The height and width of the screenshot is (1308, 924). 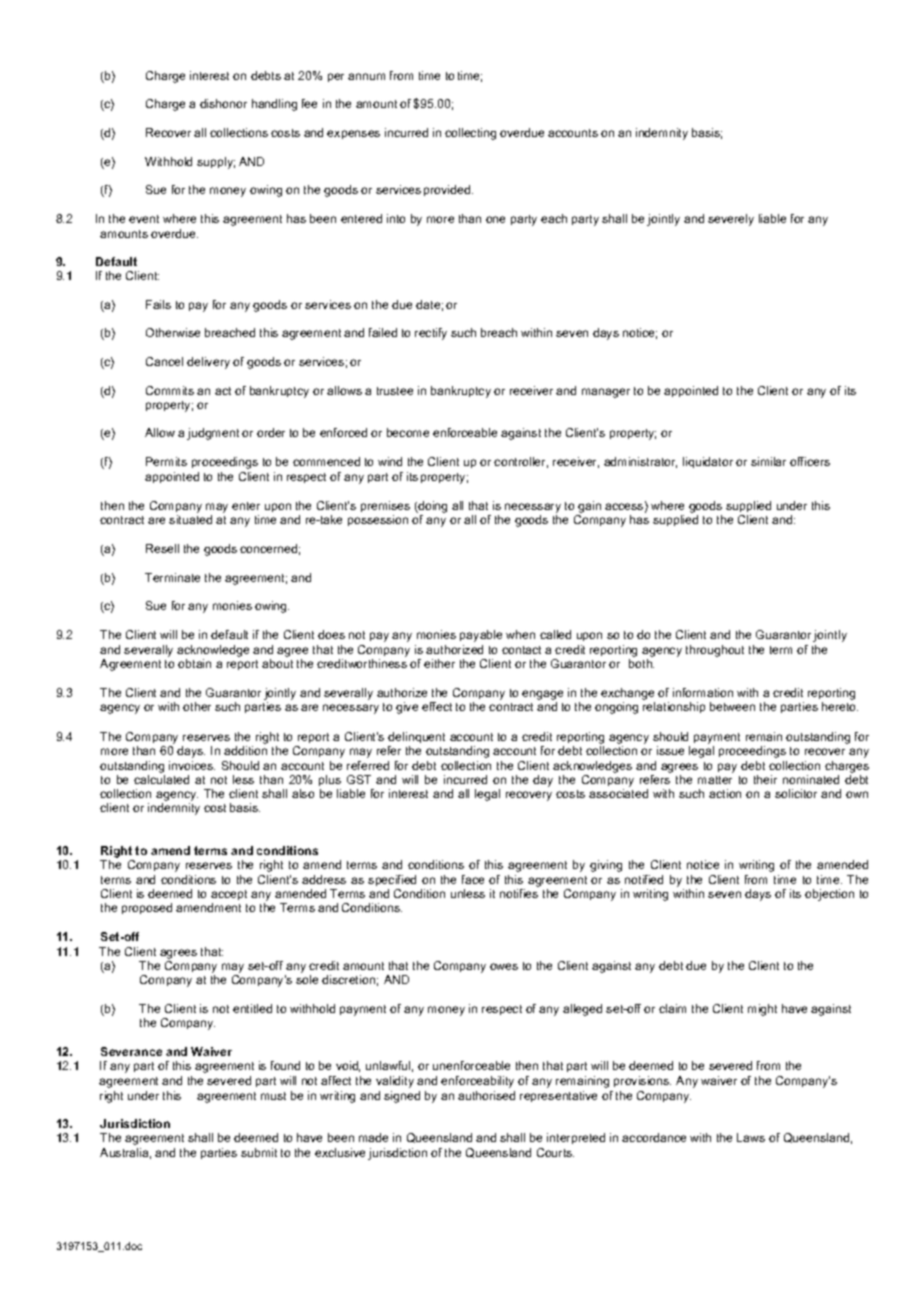 What do you see at coordinates (768, 461) in the screenshot?
I see `similar` at bounding box center [768, 461].
